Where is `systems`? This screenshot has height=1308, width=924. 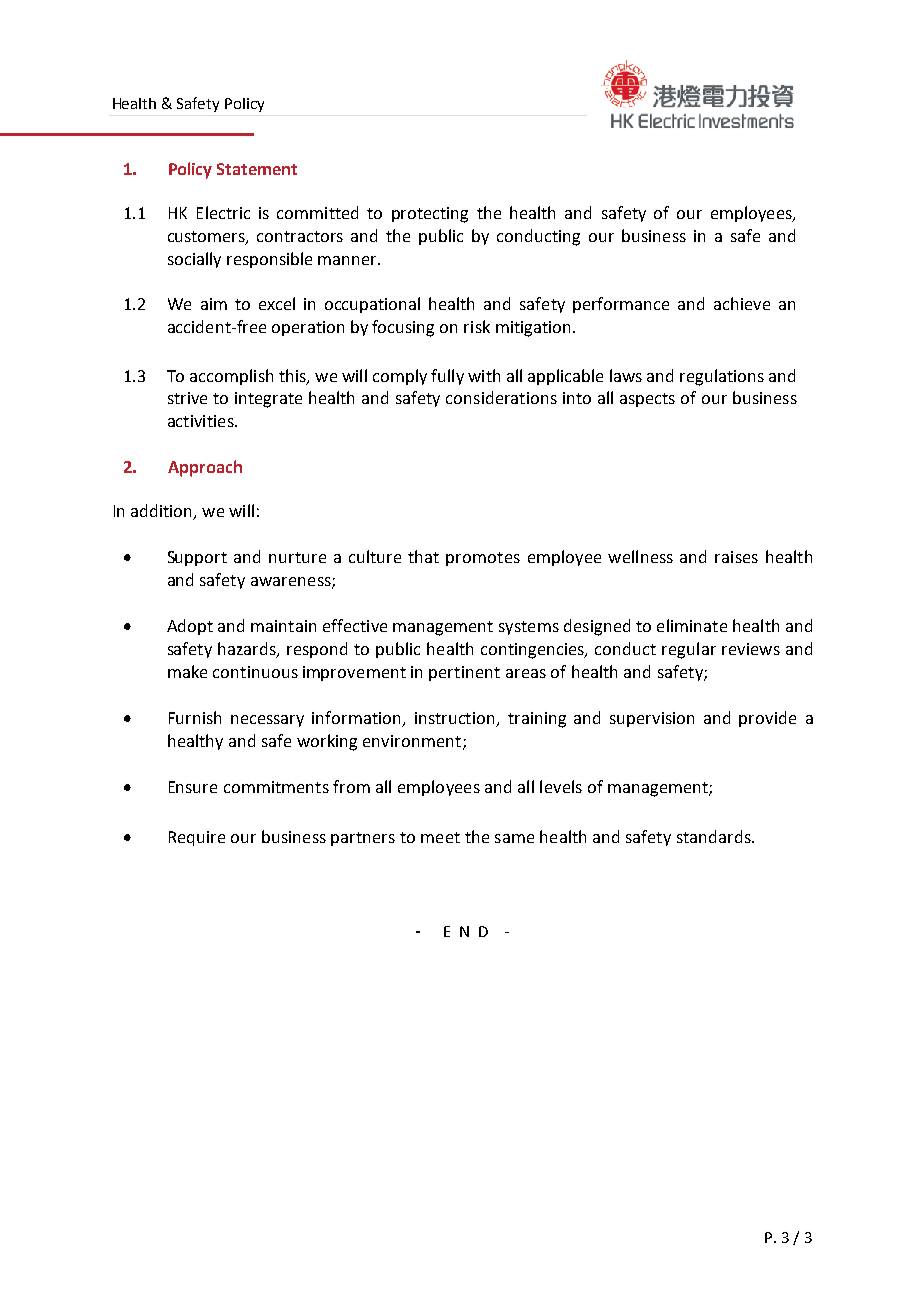
systems is located at coordinates (529, 628).
